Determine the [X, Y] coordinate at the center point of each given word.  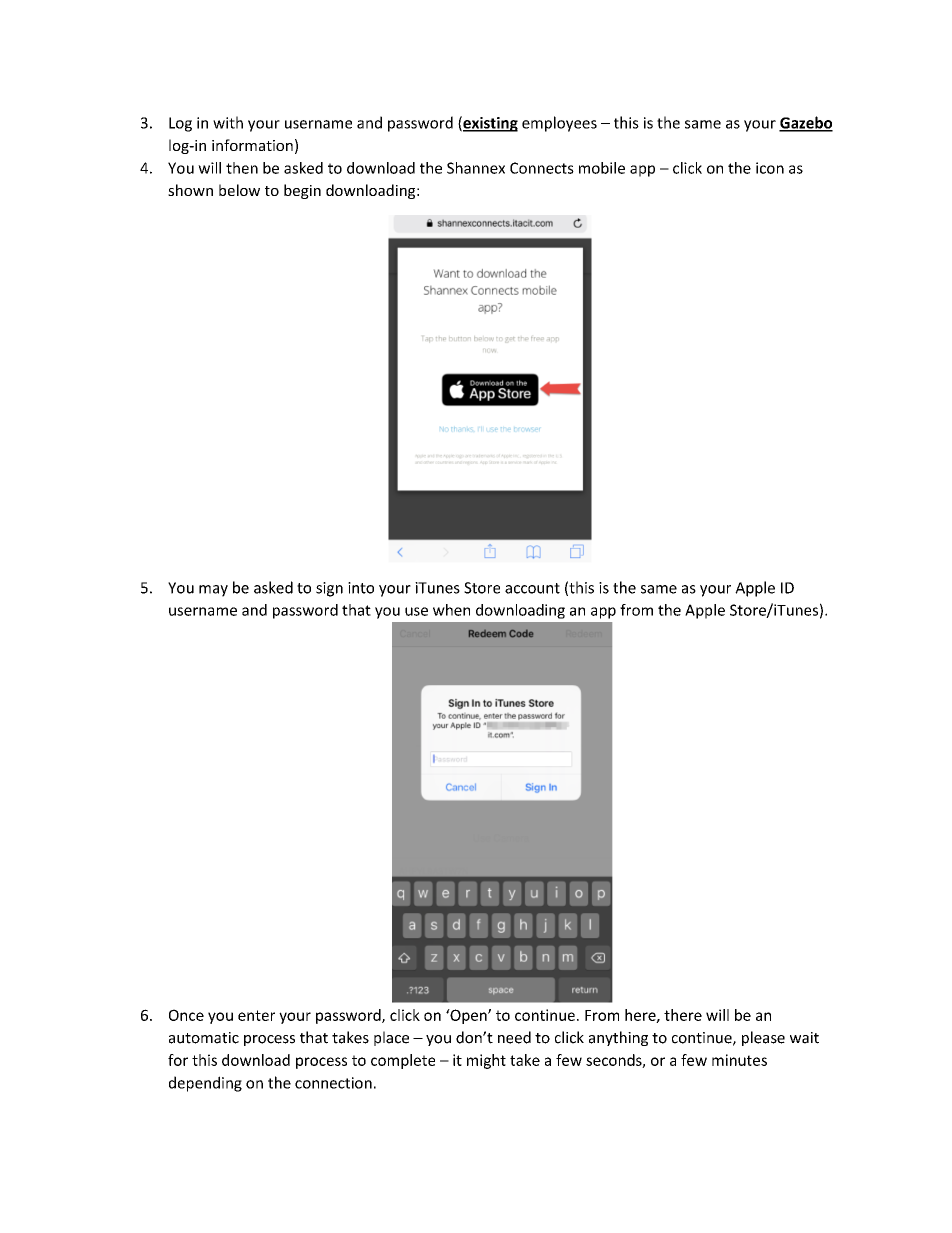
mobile [602, 168]
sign [329, 589]
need [514, 1037]
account [532, 588]
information [252, 145]
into [361, 588]
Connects [542, 168]
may [213, 591]
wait [804, 1038]
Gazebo [806, 123]
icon [770, 168]
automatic [204, 1038]
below [239, 190]
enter [256, 1015]
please [763, 1038]
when [451, 610]
